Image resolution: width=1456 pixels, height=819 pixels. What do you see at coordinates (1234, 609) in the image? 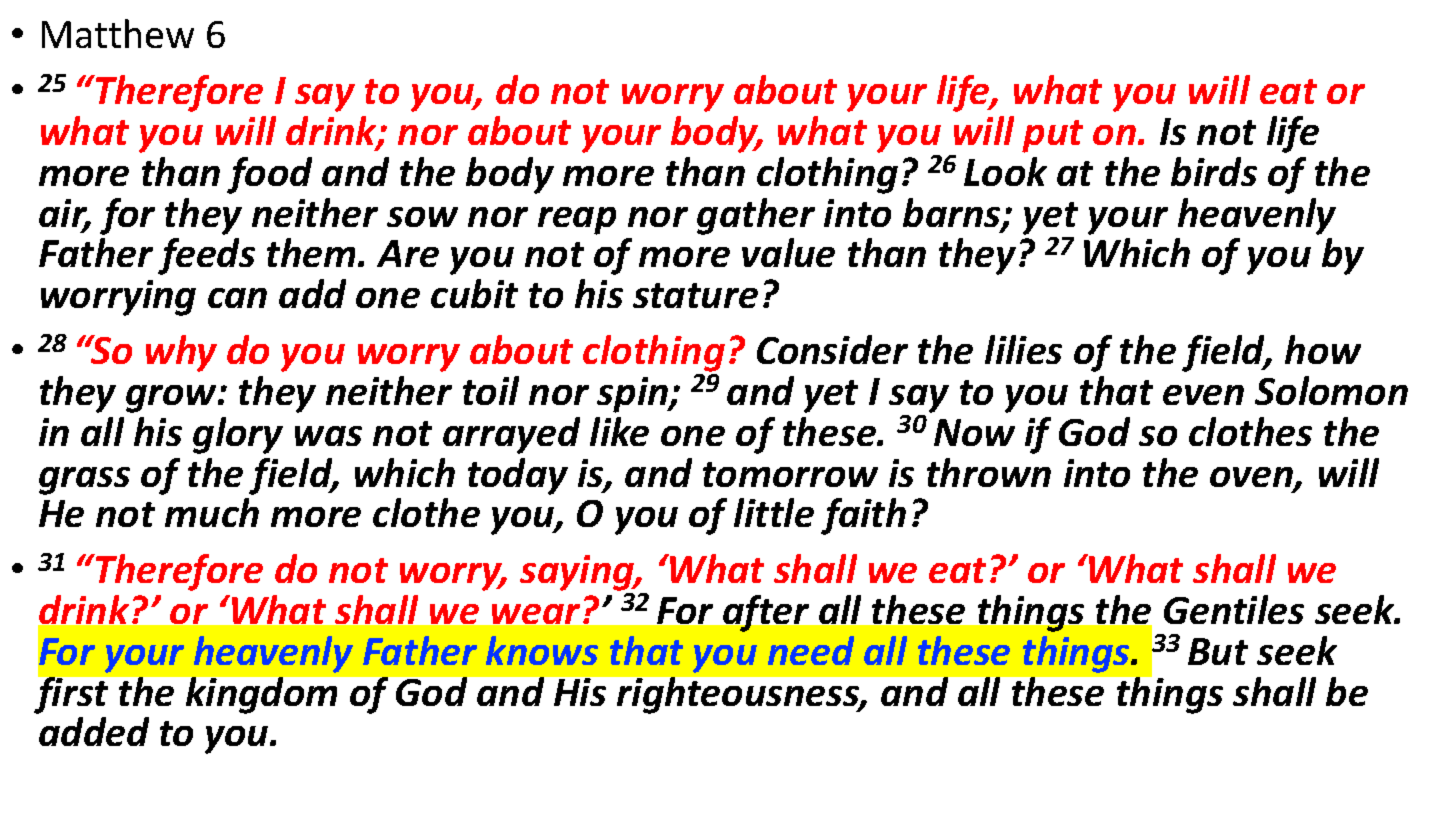
I see `Gentiles` at bounding box center [1234, 609].
